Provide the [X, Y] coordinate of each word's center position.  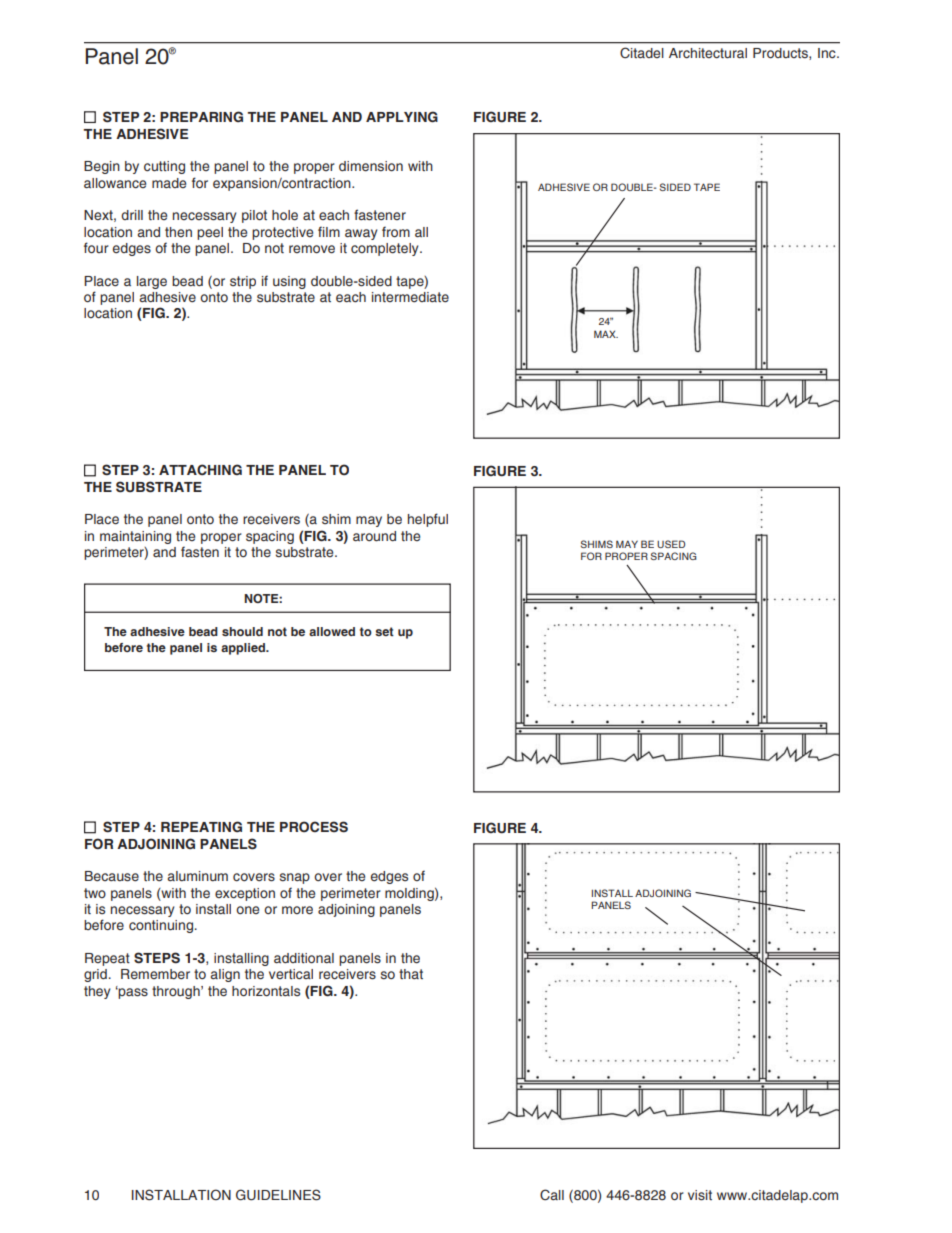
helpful [428, 520]
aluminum [198, 876]
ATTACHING [200, 470]
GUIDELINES [278, 1195]
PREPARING [201, 116]
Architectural [708, 53]
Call [552, 1194]
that [411, 974]
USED [671, 544]
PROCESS [314, 827]
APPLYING [402, 117]
